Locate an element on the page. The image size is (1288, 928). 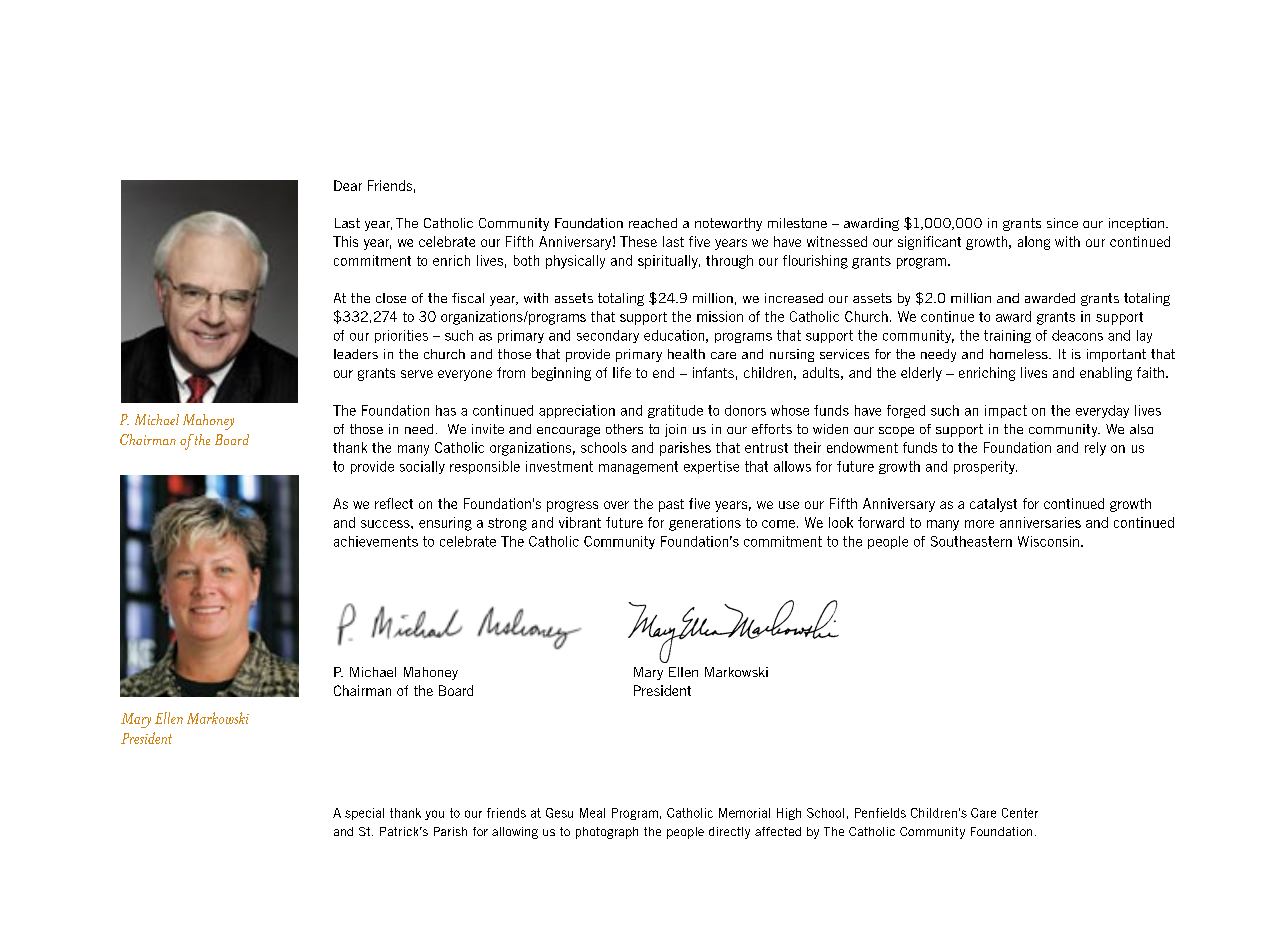
impact is located at coordinates (1006, 411).
